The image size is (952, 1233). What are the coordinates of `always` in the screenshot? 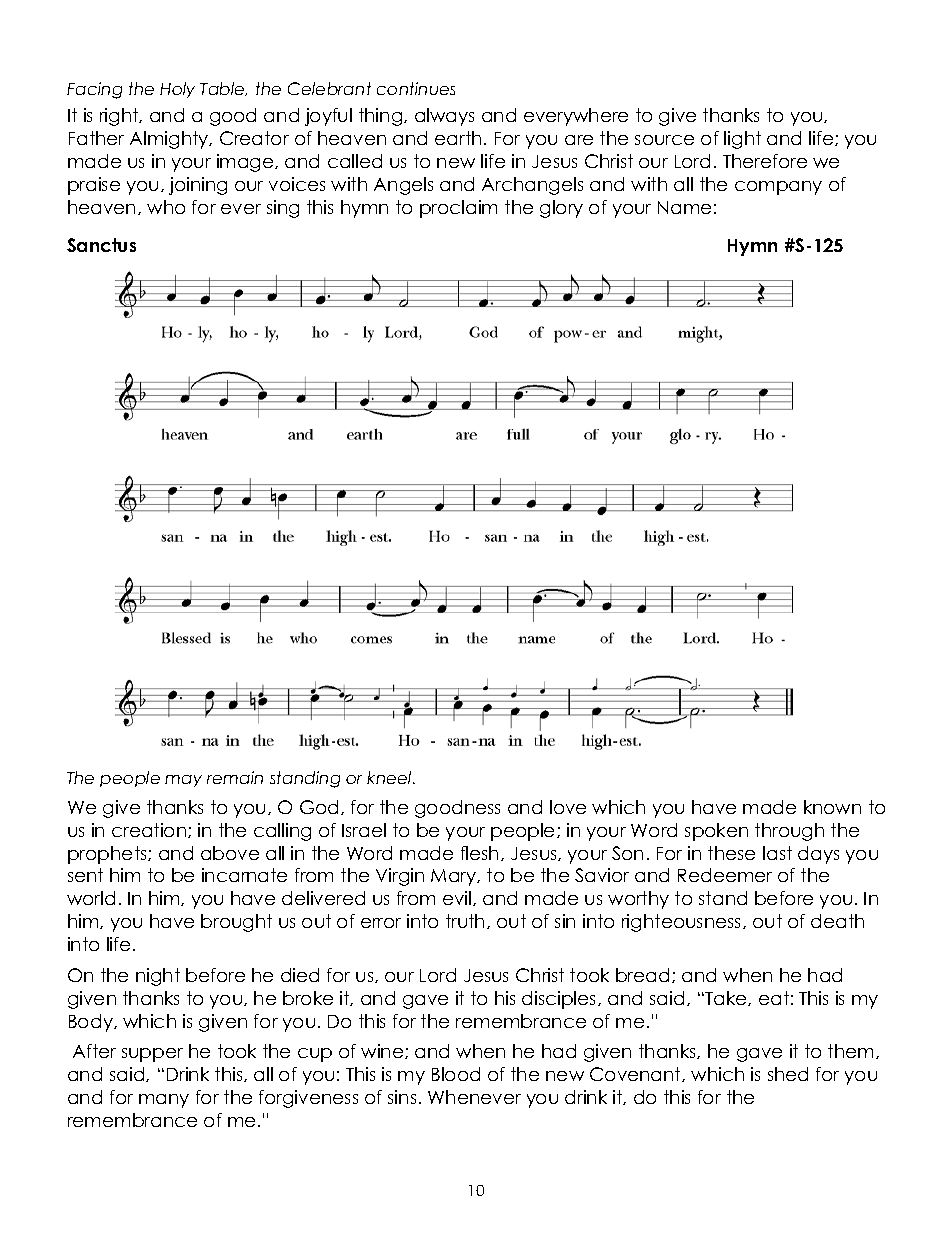 It's located at (444, 117).
